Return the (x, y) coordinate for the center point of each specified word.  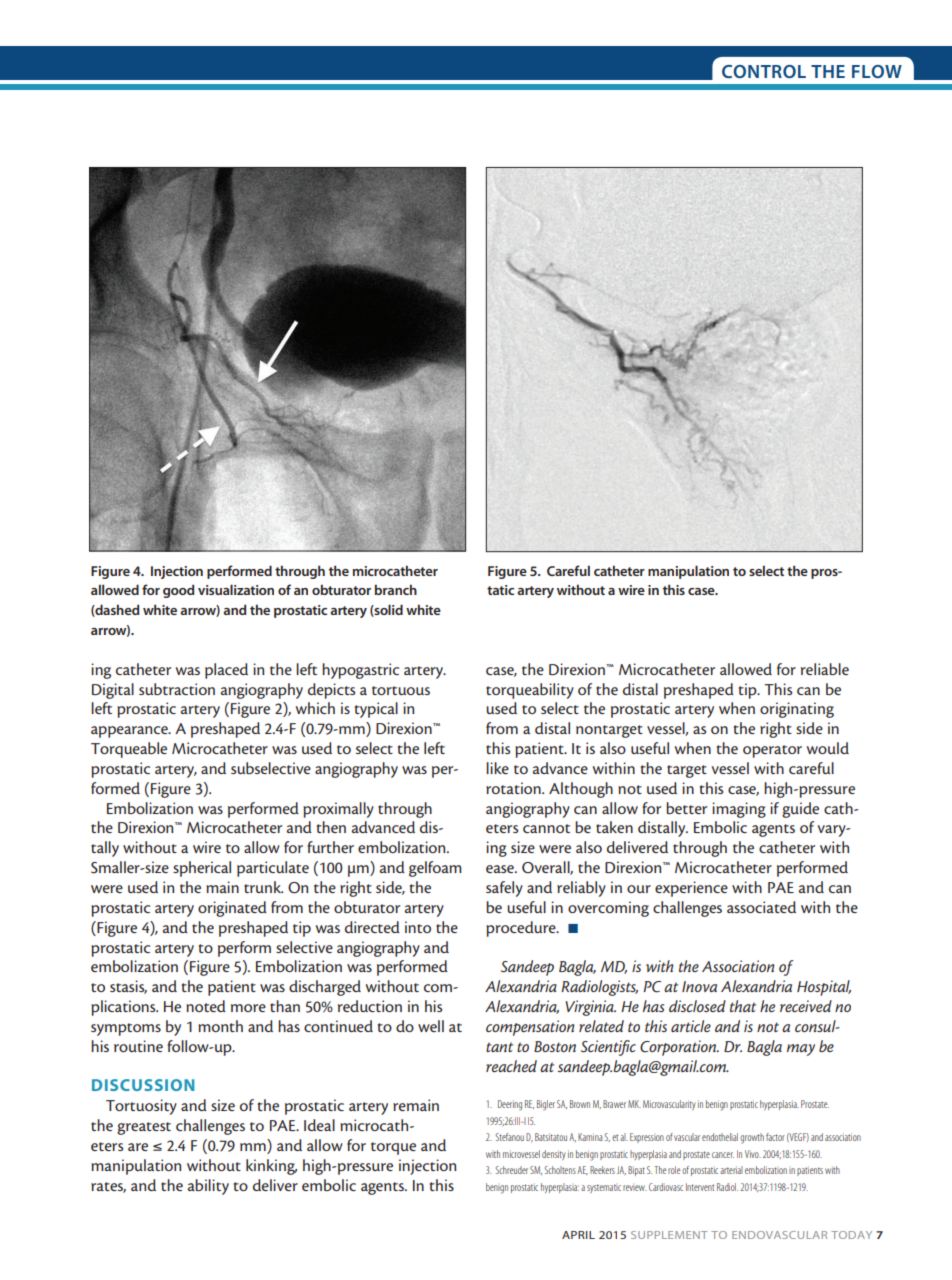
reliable (825, 669)
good (179, 591)
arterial (731, 1170)
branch (396, 589)
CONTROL (764, 71)
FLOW (877, 71)
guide (800, 810)
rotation (514, 788)
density (554, 1155)
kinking (271, 1167)
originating (797, 710)
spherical (202, 869)
